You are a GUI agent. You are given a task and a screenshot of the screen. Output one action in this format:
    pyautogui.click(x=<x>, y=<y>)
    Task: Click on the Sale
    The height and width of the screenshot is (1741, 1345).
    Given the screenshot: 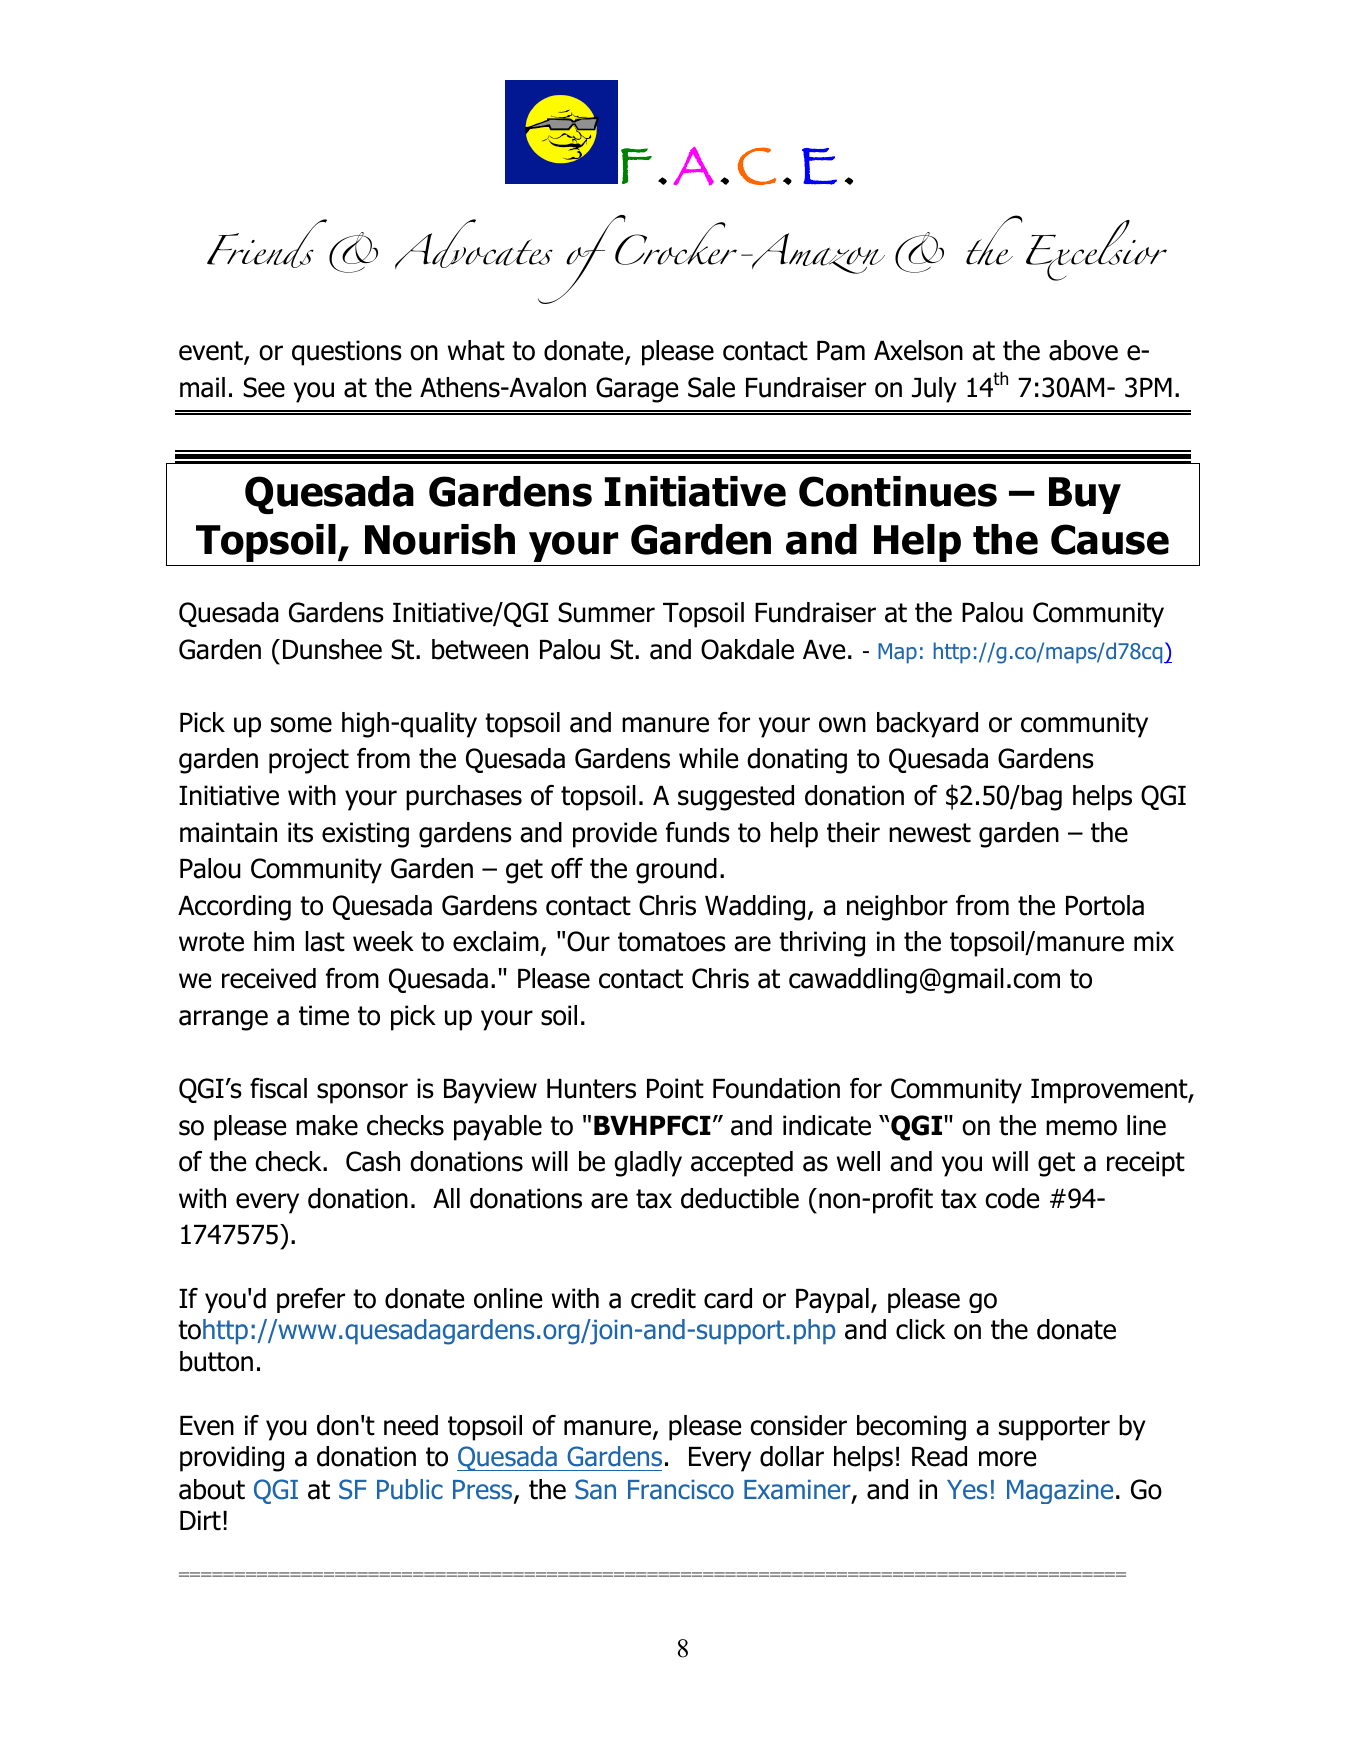 What is the action you would take?
    pyautogui.click(x=711, y=387)
